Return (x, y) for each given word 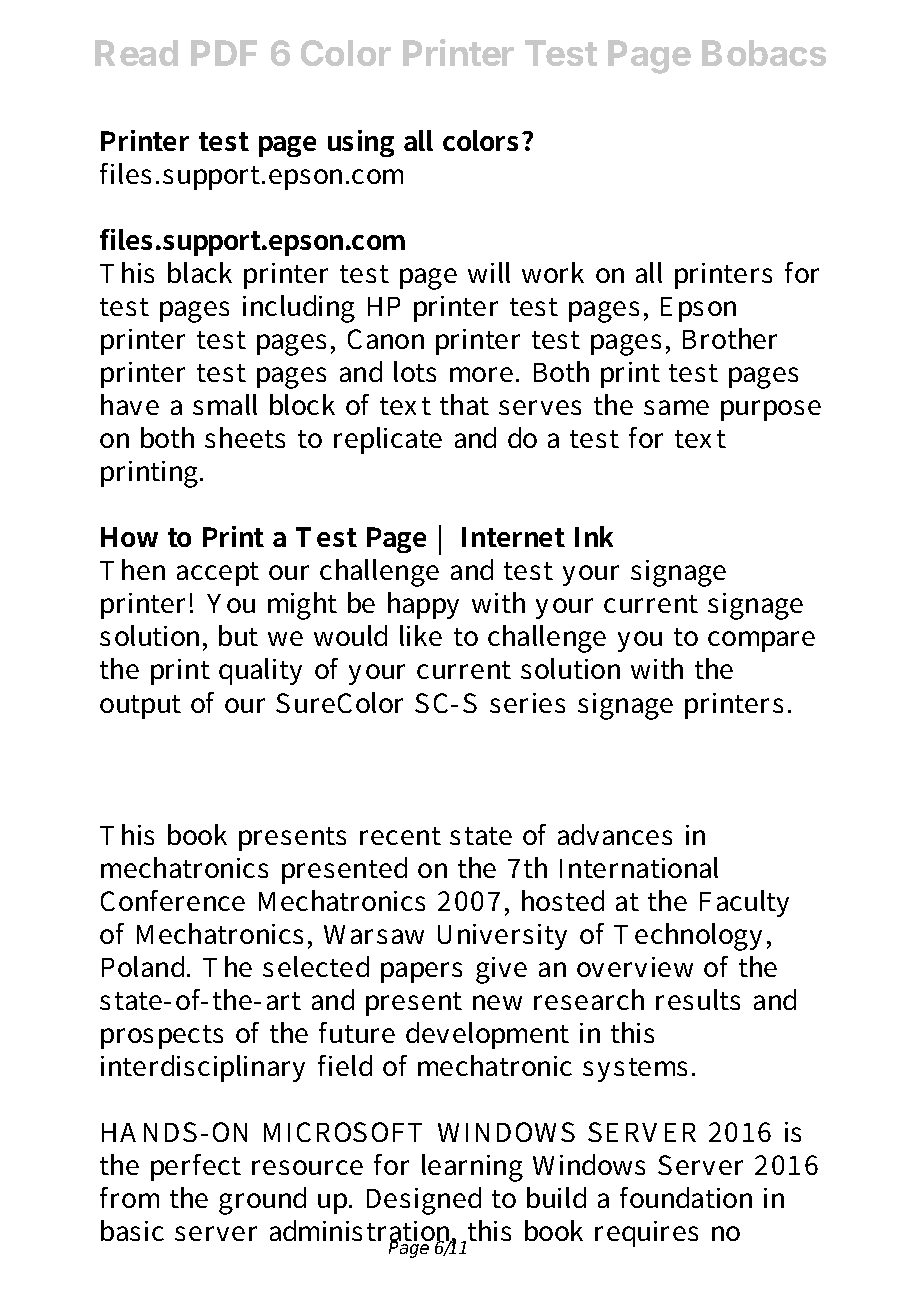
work (553, 272)
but (238, 635)
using (361, 143)
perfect (196, 1167)
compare (761, 641)
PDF (224, 53)
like (421, 635)
